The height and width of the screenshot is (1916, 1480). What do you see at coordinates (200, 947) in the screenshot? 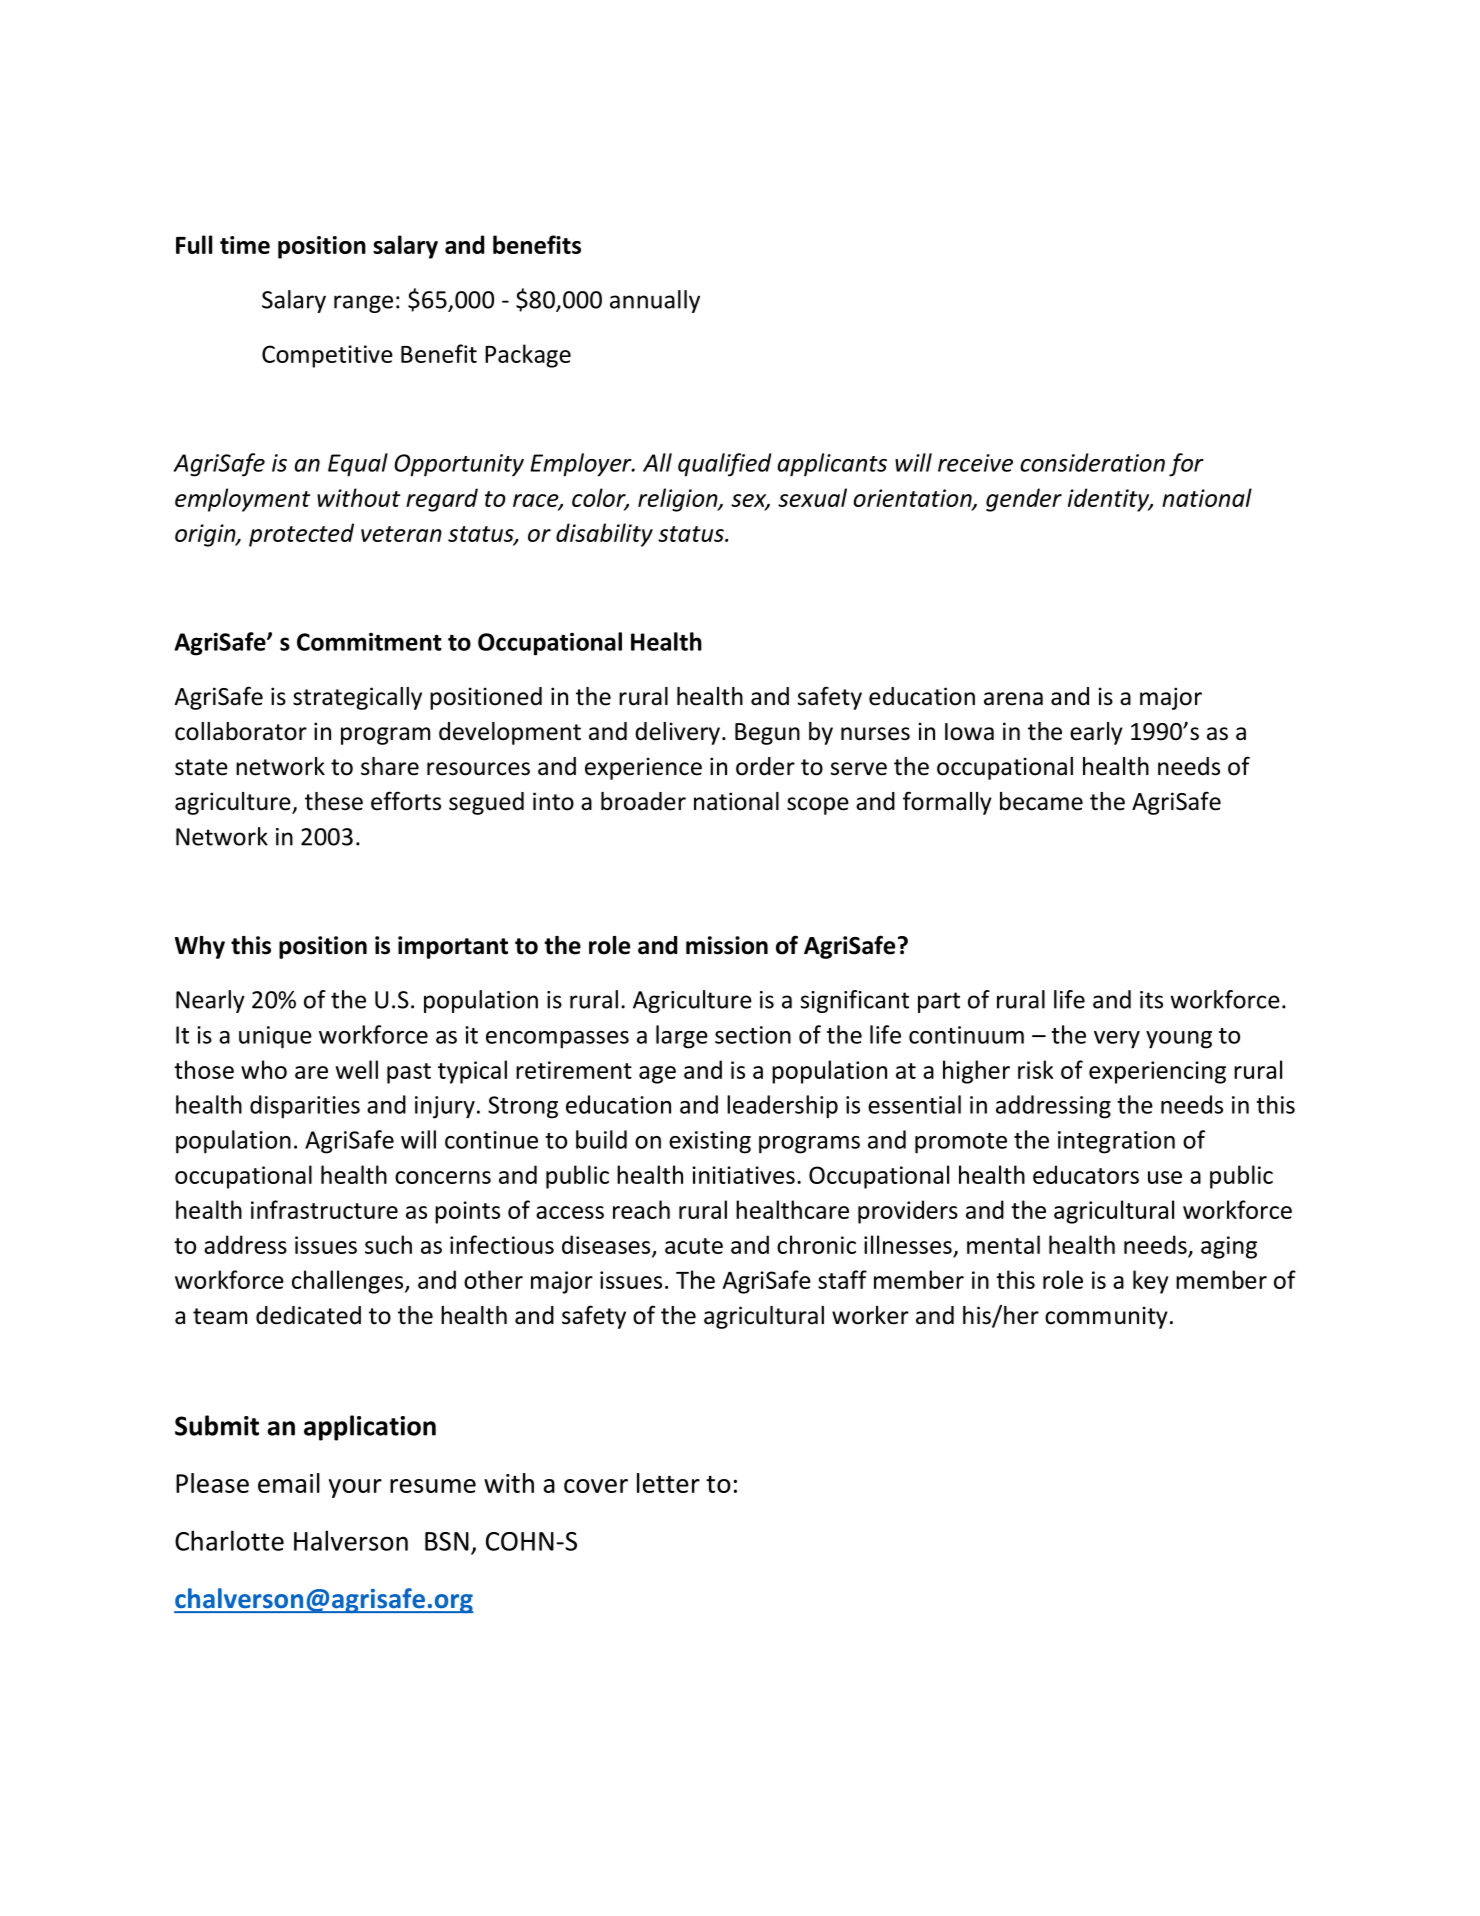
I see `Why` at bounding box center [200, 947].
